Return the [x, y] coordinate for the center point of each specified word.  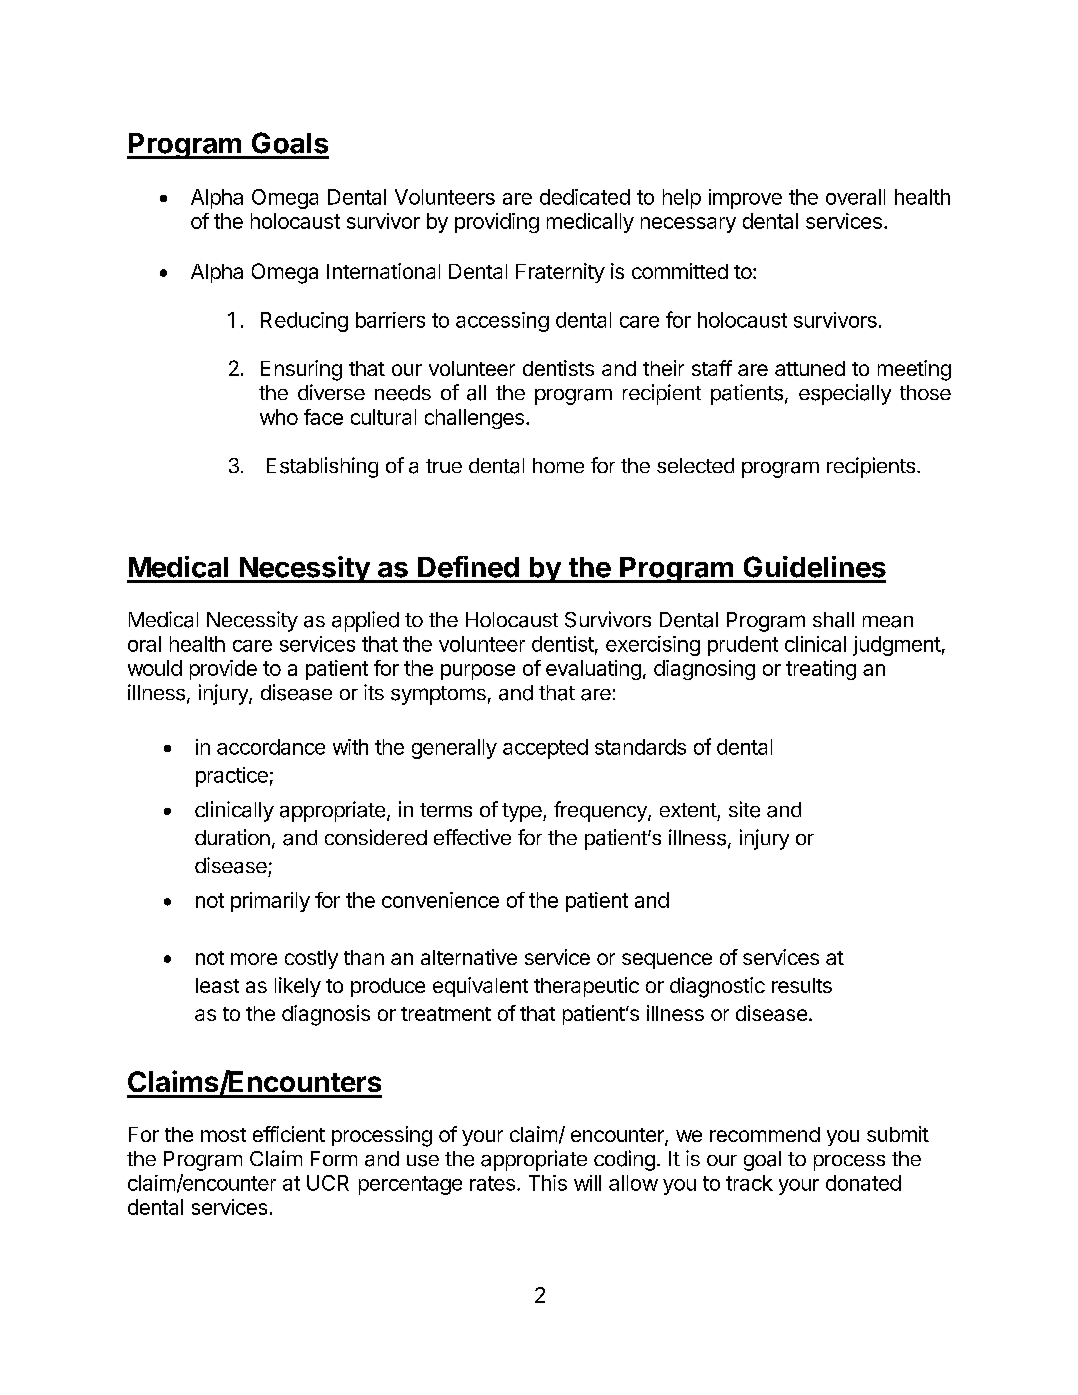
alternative [469, 957]
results [802, 985]
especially [845, 394]
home [558, 465]
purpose [478, 672]
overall [855, 197]
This [548, 1183]
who [279, 417]
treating [821, 670]
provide [223, 670]
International [383, 271]
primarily [270, 902]
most [223, 1135]
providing [497, 223]
